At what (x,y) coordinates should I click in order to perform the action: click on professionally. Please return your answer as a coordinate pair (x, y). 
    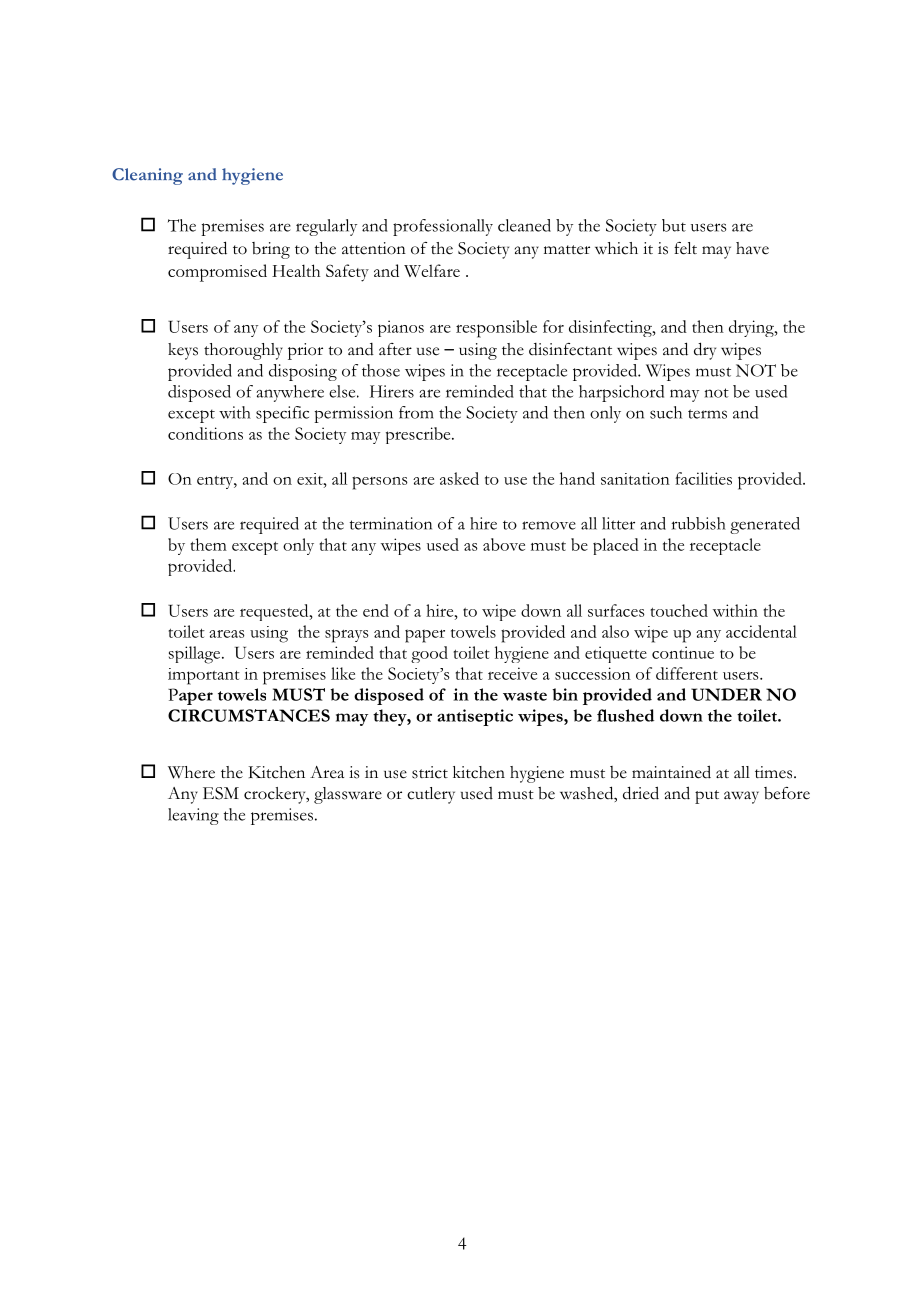
    Looking at the image, I should click on (443, 227).
